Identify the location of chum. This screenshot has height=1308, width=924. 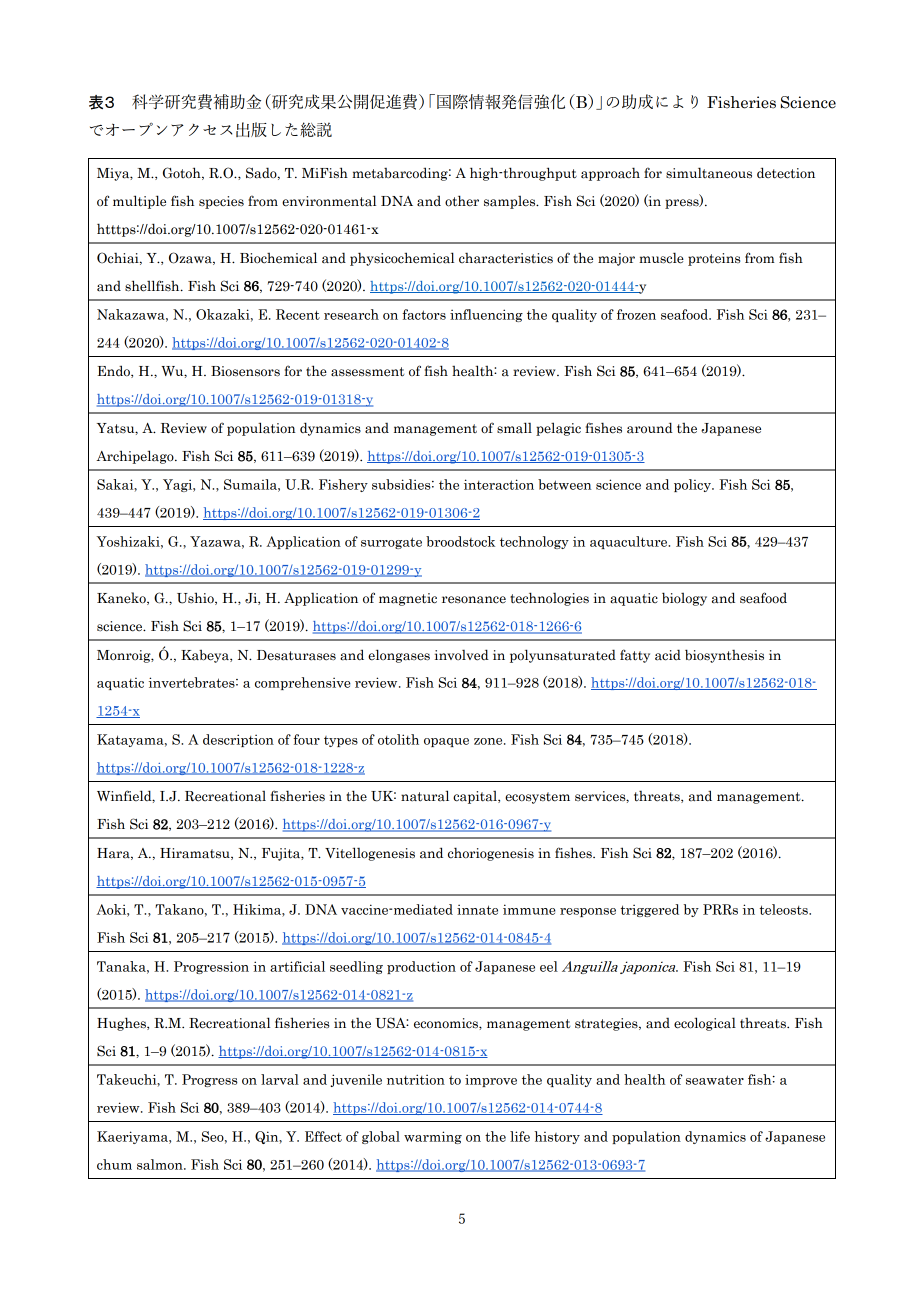
(114, 1164).
